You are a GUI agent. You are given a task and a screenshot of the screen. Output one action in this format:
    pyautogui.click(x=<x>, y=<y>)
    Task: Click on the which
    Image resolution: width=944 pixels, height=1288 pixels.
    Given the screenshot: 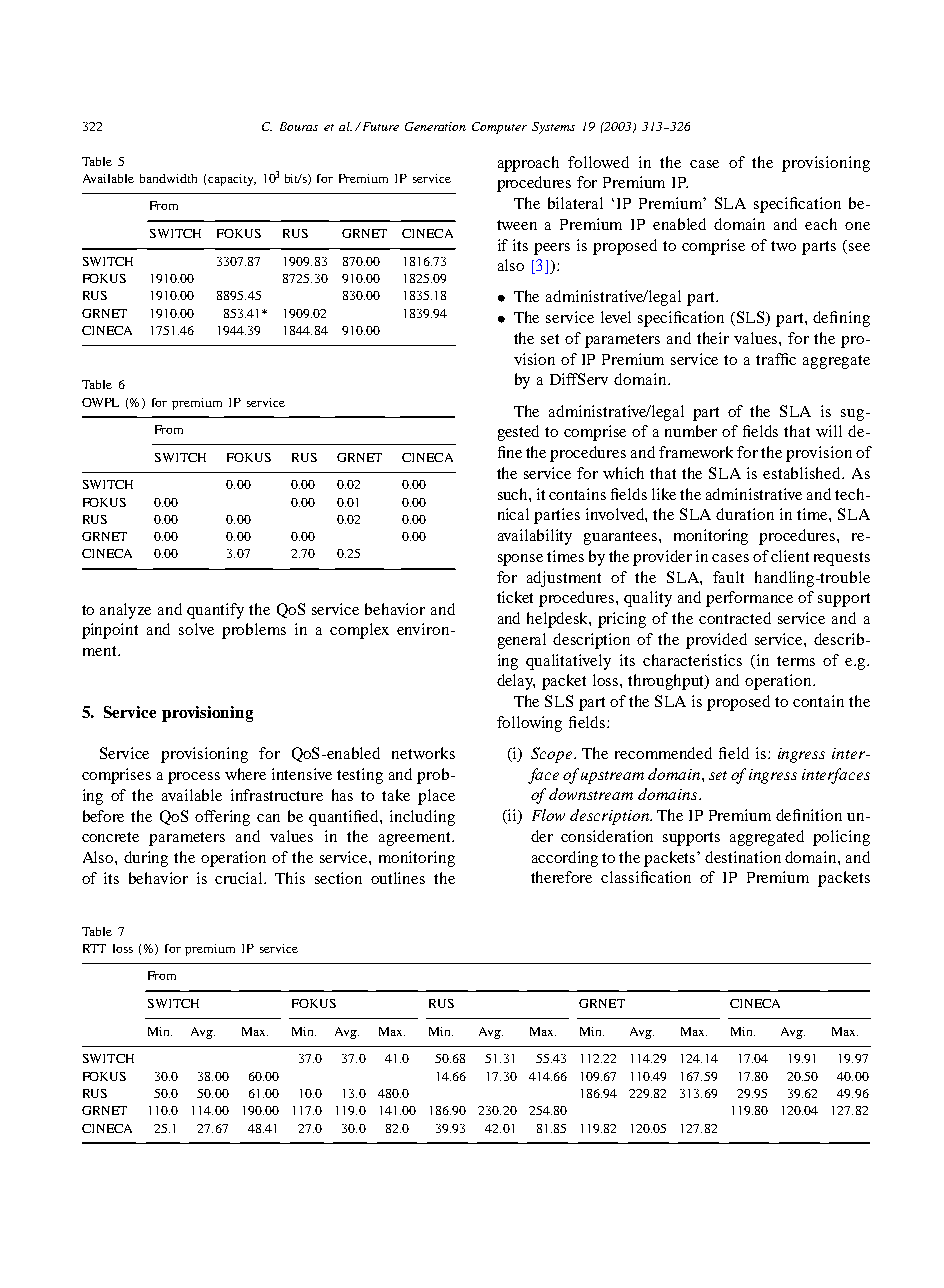 What is the action you would take?
    pyautogui.click(x=623, y=473)
